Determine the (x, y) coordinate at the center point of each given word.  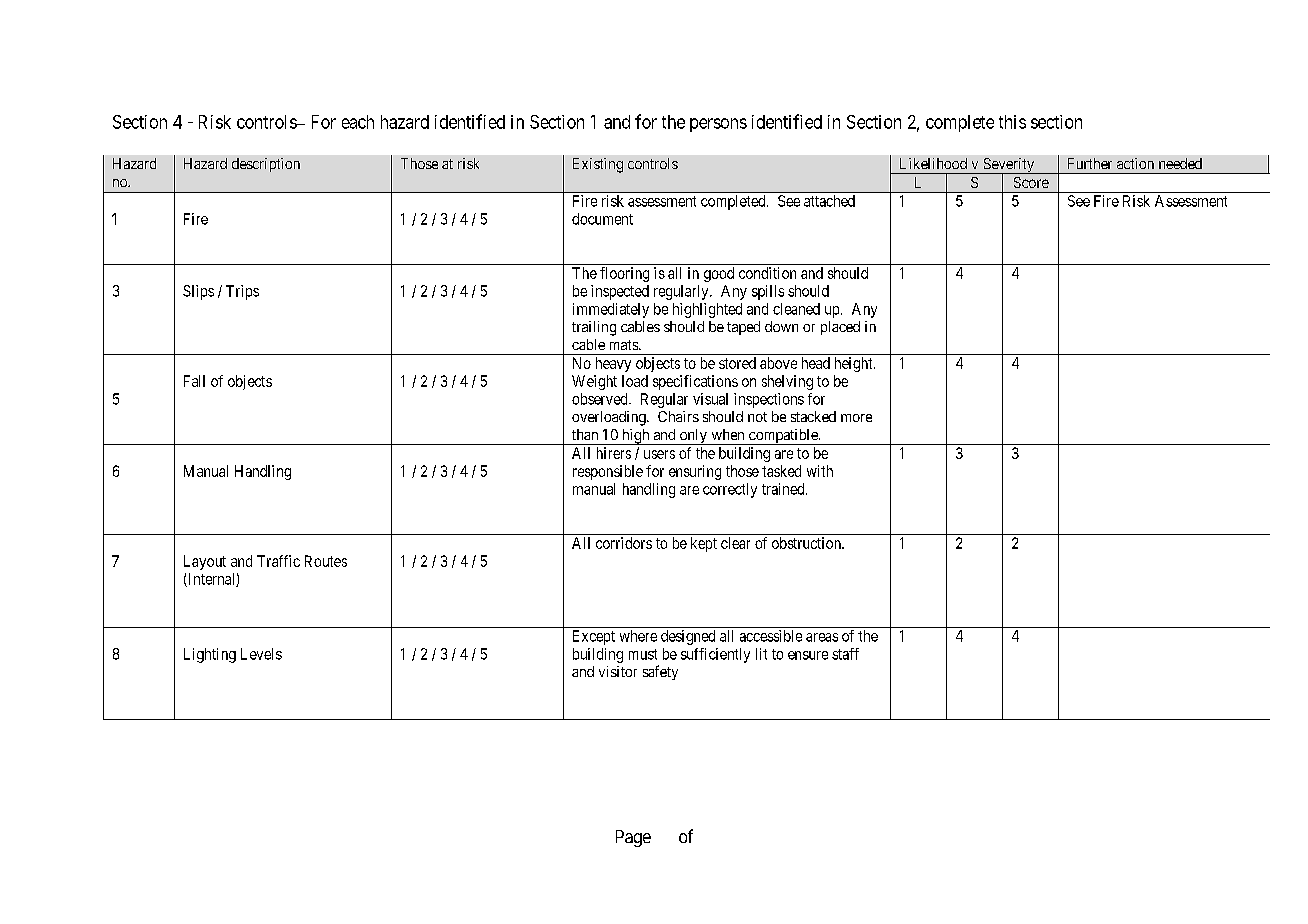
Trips (242, 292)
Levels (261, 654)
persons (718, 125)
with (820, 471)
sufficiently (715, 655)
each (358, 122)
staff (845, 654)
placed (840, 328)
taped (743, 328)
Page (633, 838)
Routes (326, 561)
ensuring (695, 472)
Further (1090, 163)
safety (660, 672)
